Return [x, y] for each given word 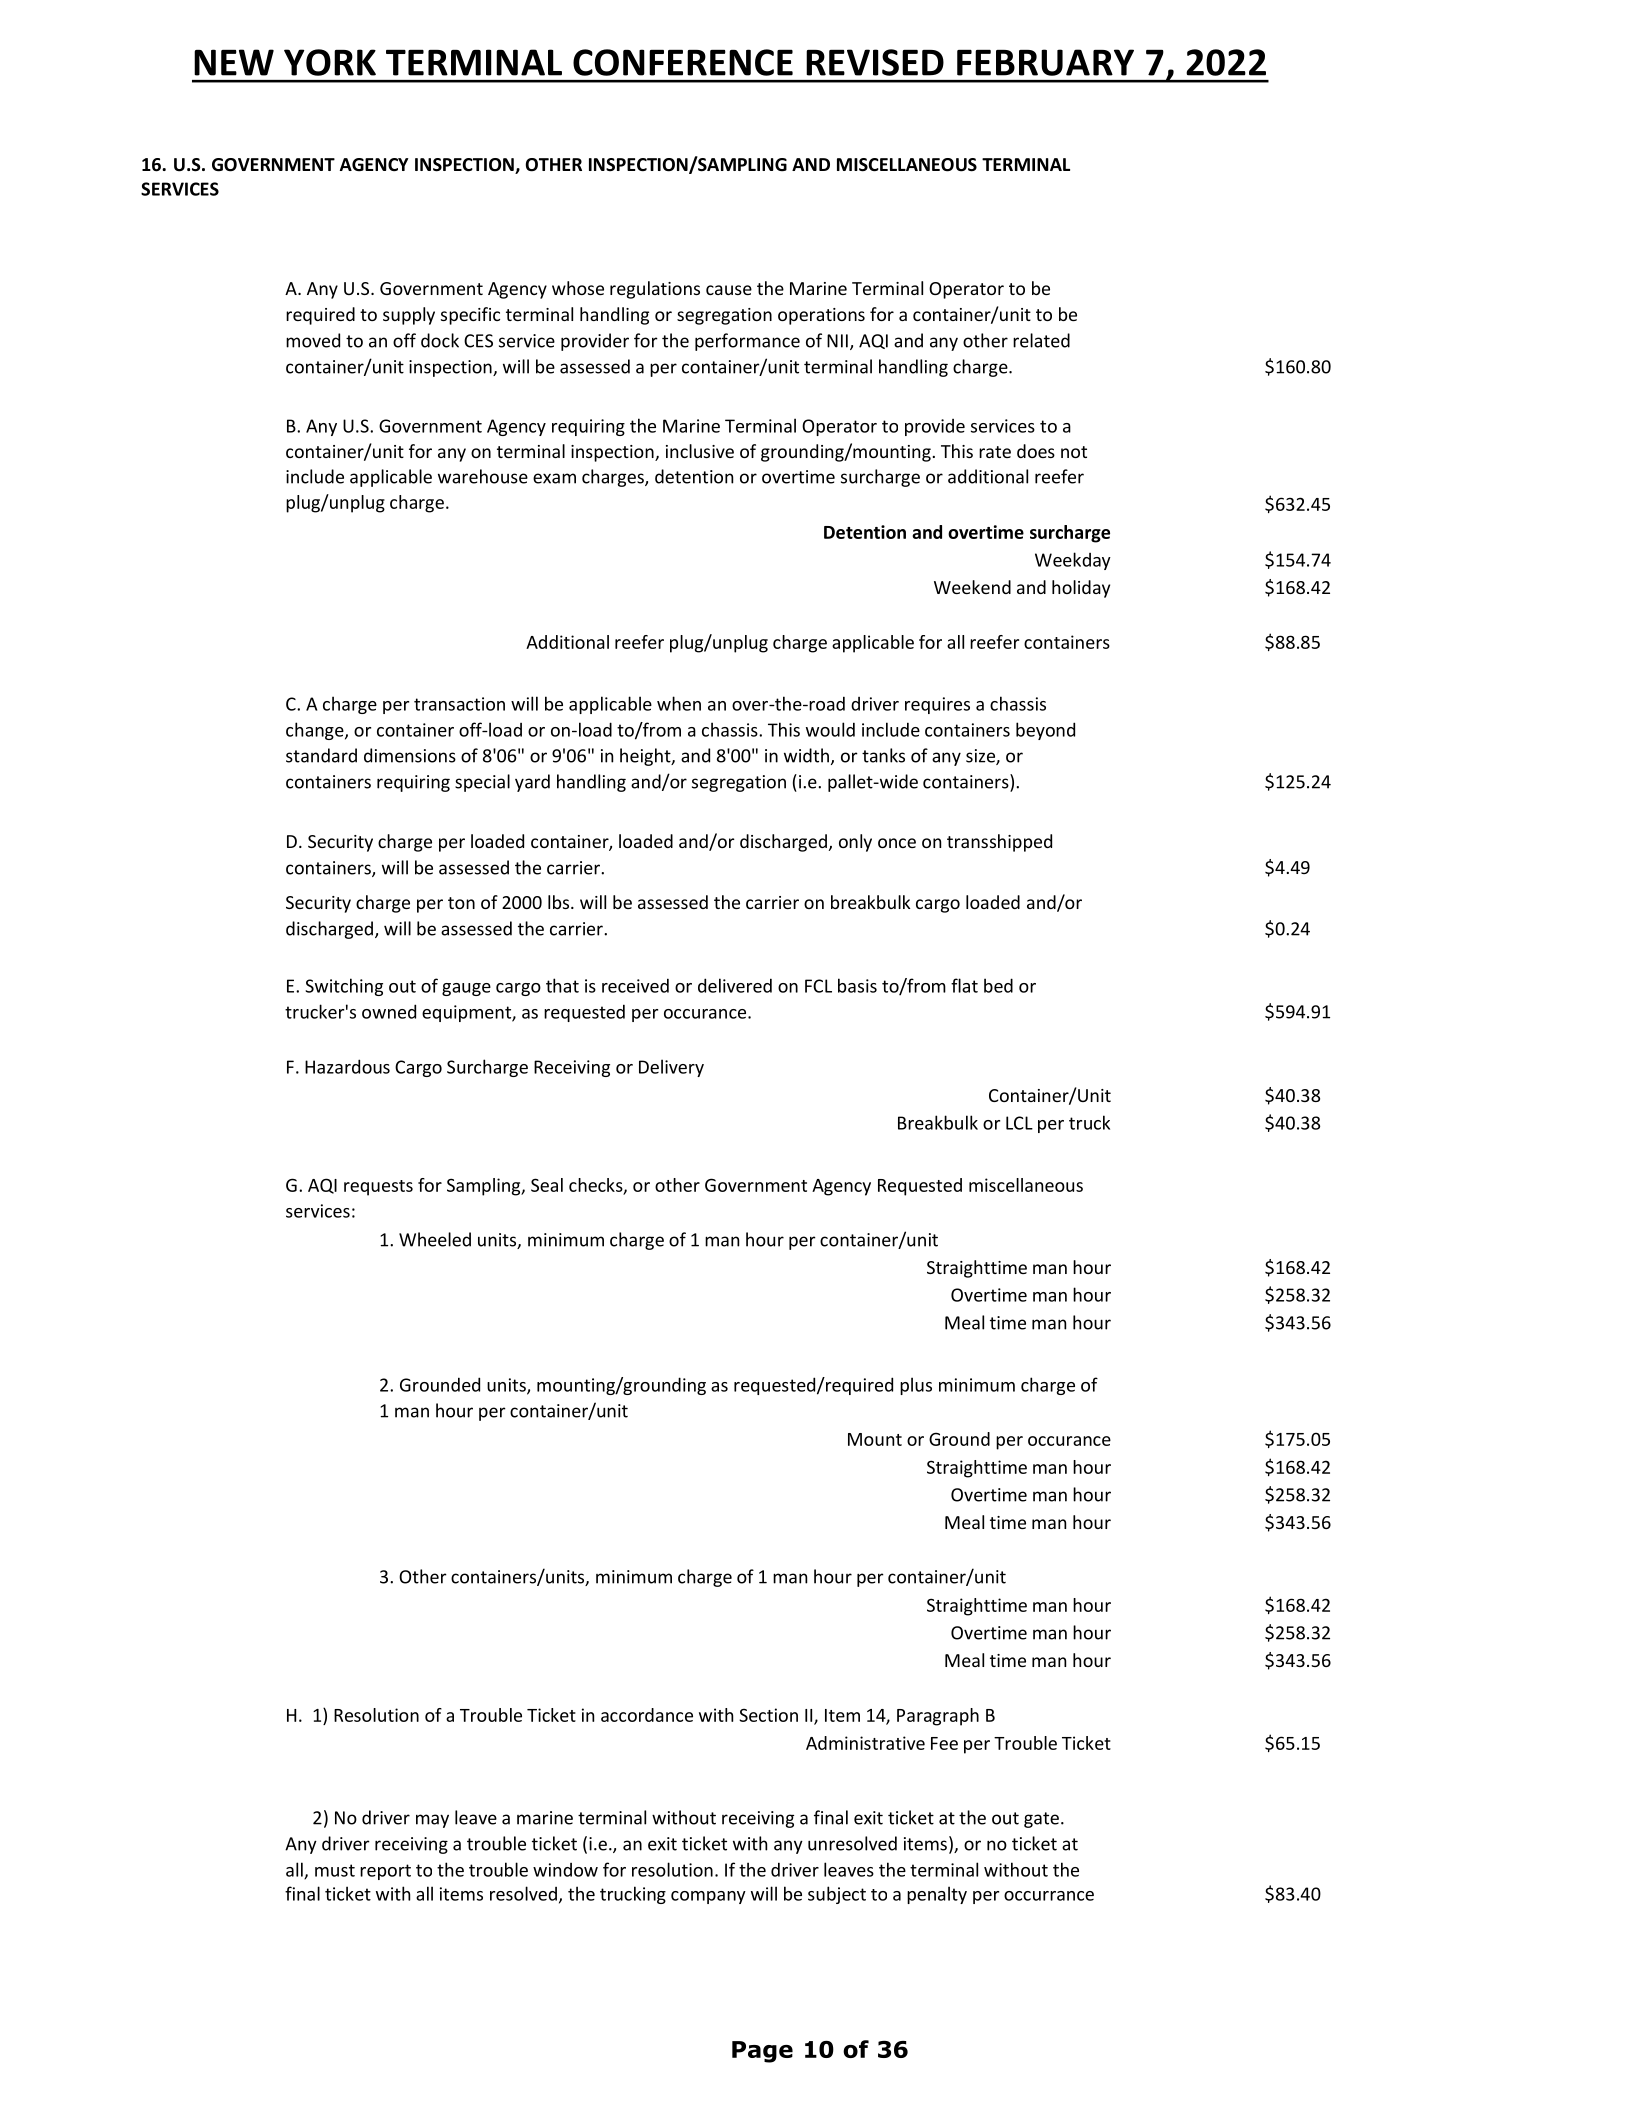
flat [964, 985]
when [679, 703]
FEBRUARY [1045, 62]
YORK [330, 62]
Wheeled [435, 1239]
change [316, 731]
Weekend [972, 587]
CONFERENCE [683, 62]
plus [916, 1386]
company [708, 1897]
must [335, 1870]
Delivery [671, 1068]
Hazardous [347, 1066]
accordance [647, 1715]
